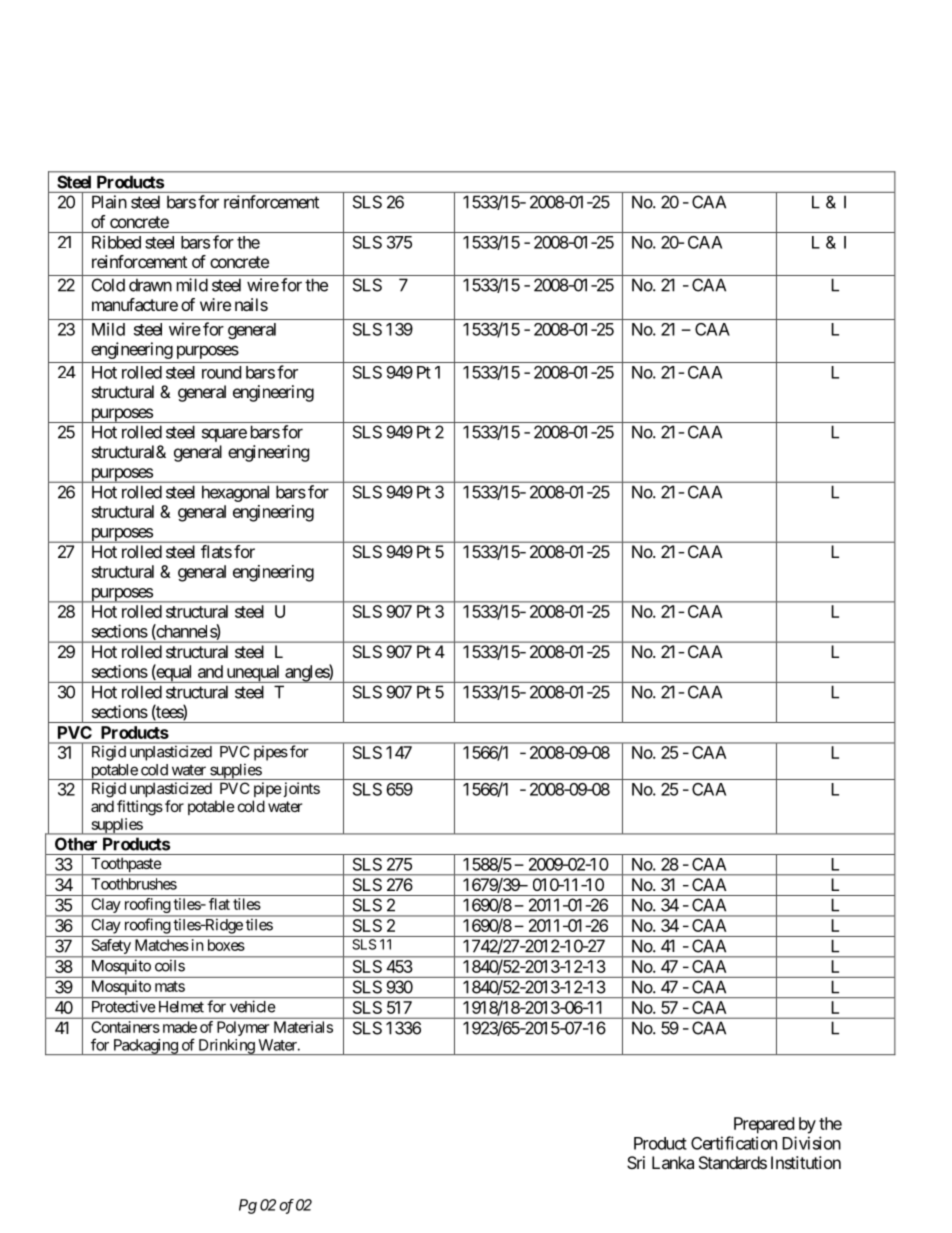 This screenshot has height=1233, width=952. What do you see at coordinates (116, 242) in the screenshot?
I see `Ribbed` at bounding box center [116, 242].
